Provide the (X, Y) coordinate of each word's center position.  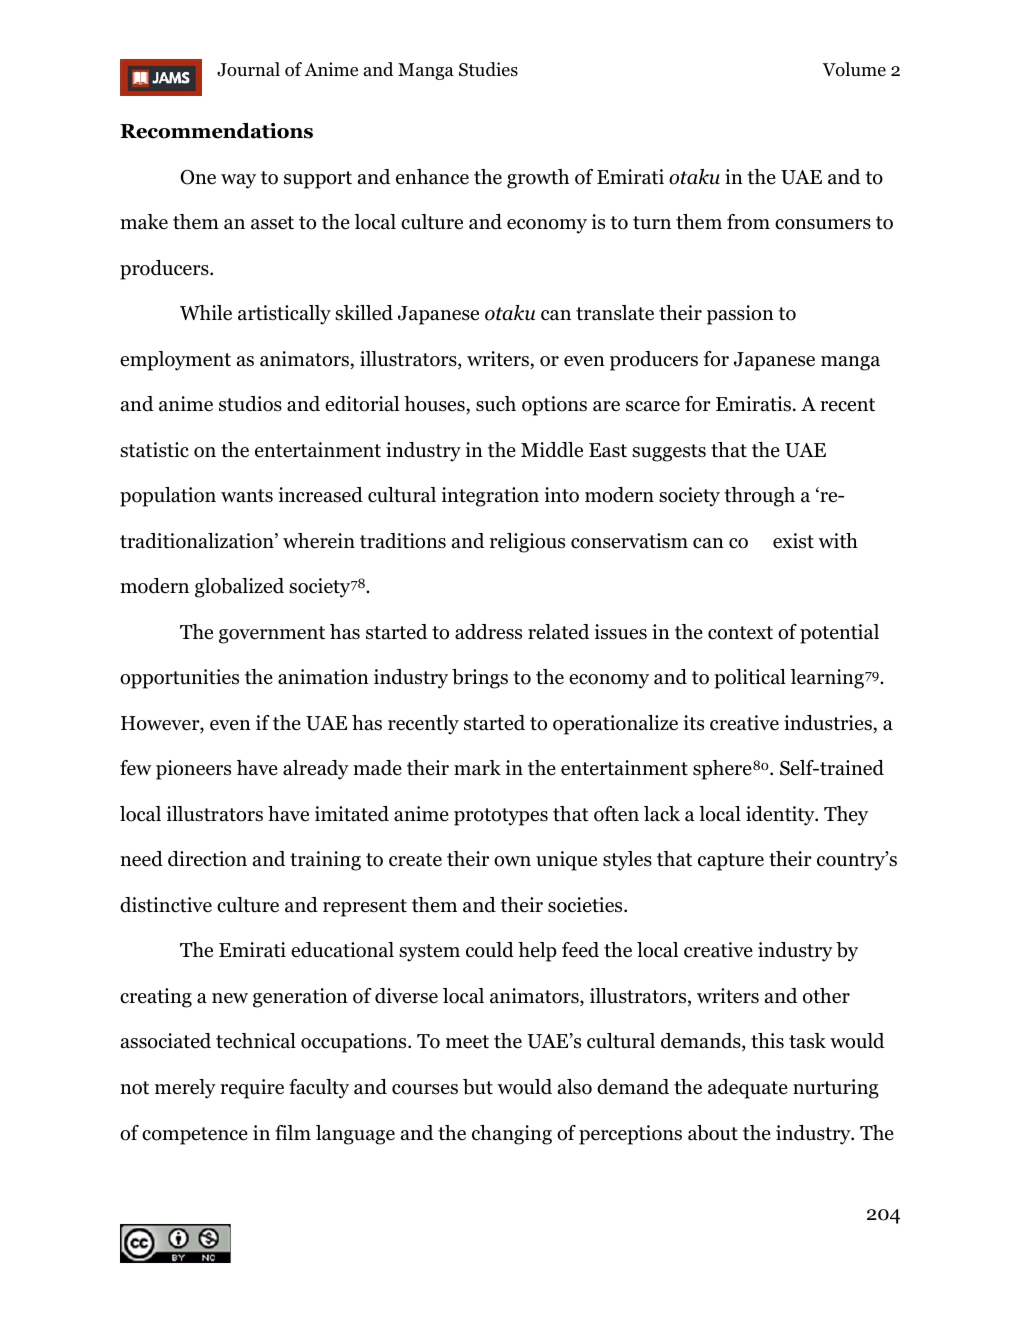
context (740, 633)
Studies (488, 69)
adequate (748, 1089)
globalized (239, 588)
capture (731, 862)
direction (207, 859)
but (478, 1087)
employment (175, 361)
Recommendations (216, 131)
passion (740, 315)
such (496, 404)
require (252, 1089)
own (512, 861)
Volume (854, 69)
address (488, 632)
